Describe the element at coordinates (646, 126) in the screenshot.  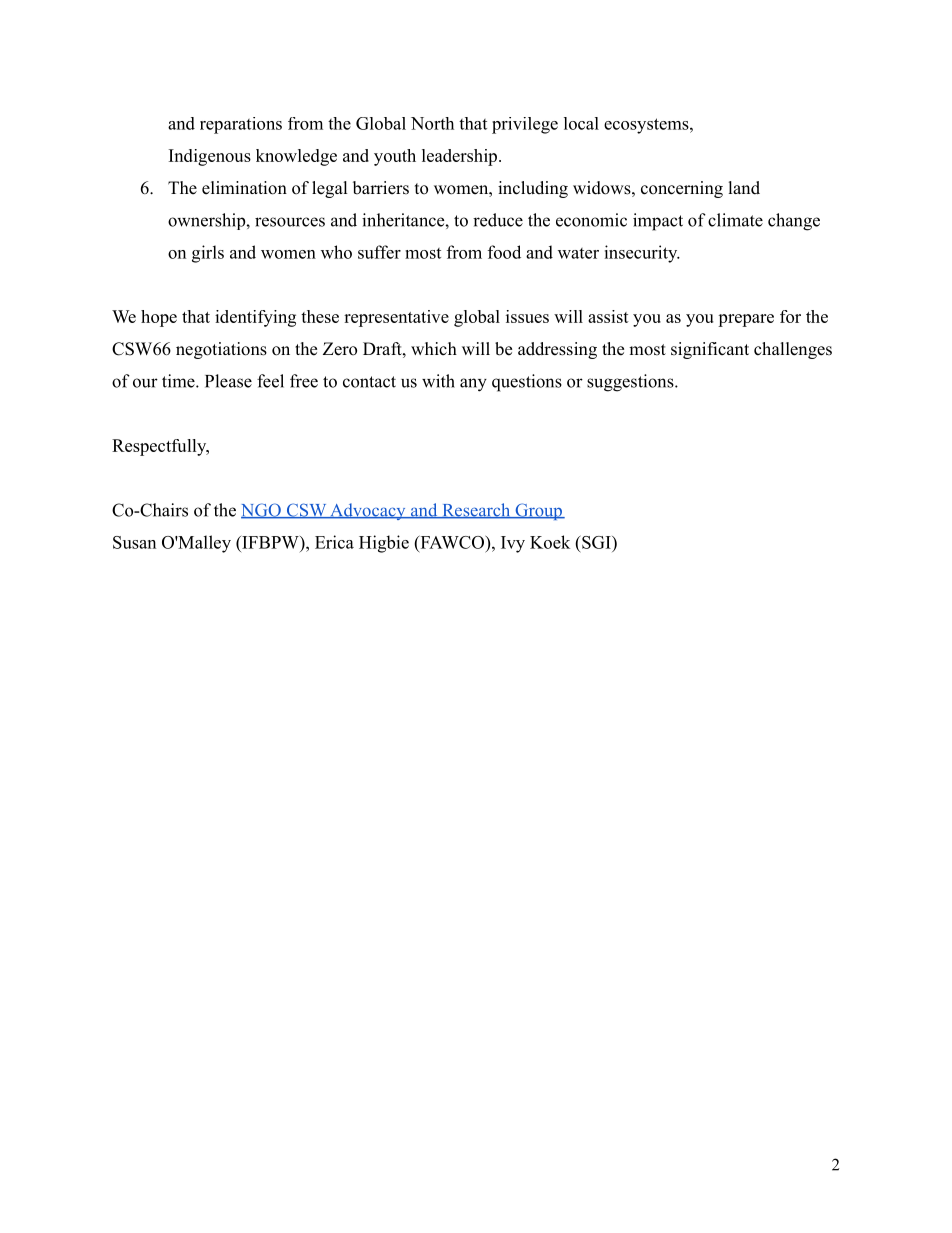
I see `ecosystems` at that location.
